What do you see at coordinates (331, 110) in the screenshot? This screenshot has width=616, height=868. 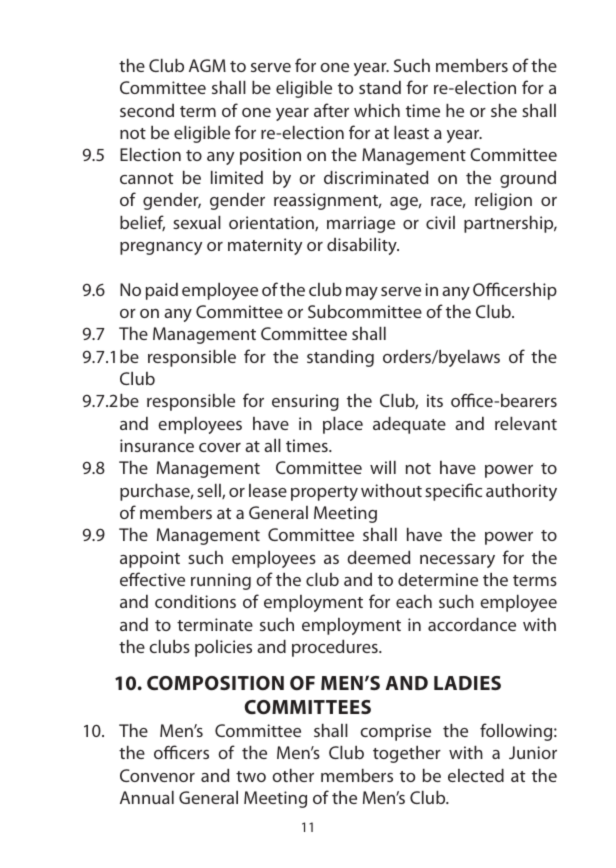 I see `after` at bounding box center [331, 110].
